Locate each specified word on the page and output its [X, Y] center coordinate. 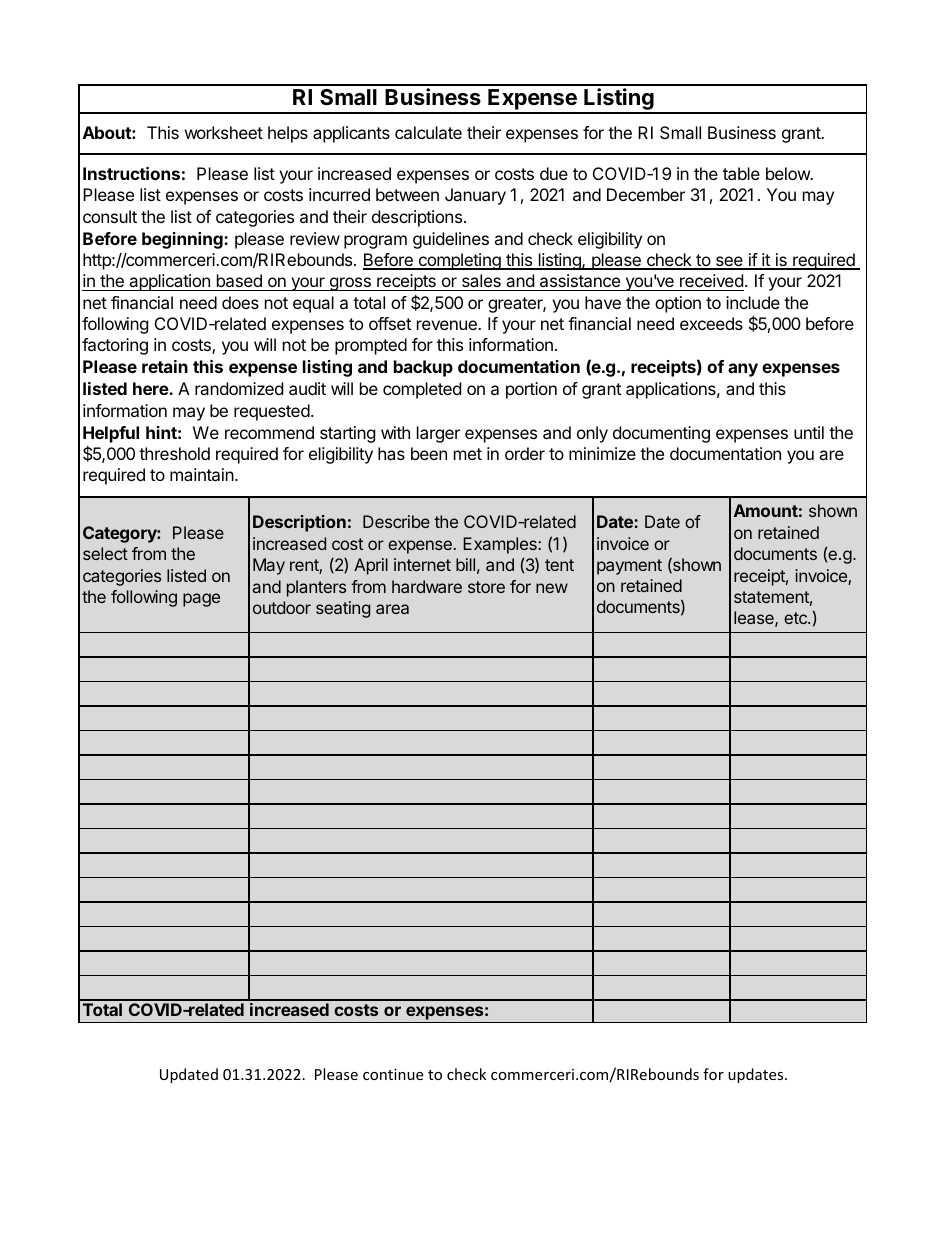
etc [796, 618]
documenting [661, 434]
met [468, 454]
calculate [428, 132]
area [392, 609]
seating [343, 609]
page [201, 600]
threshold [174, 453]
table [741, 173]
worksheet [224, 132]
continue [393, 1074]
